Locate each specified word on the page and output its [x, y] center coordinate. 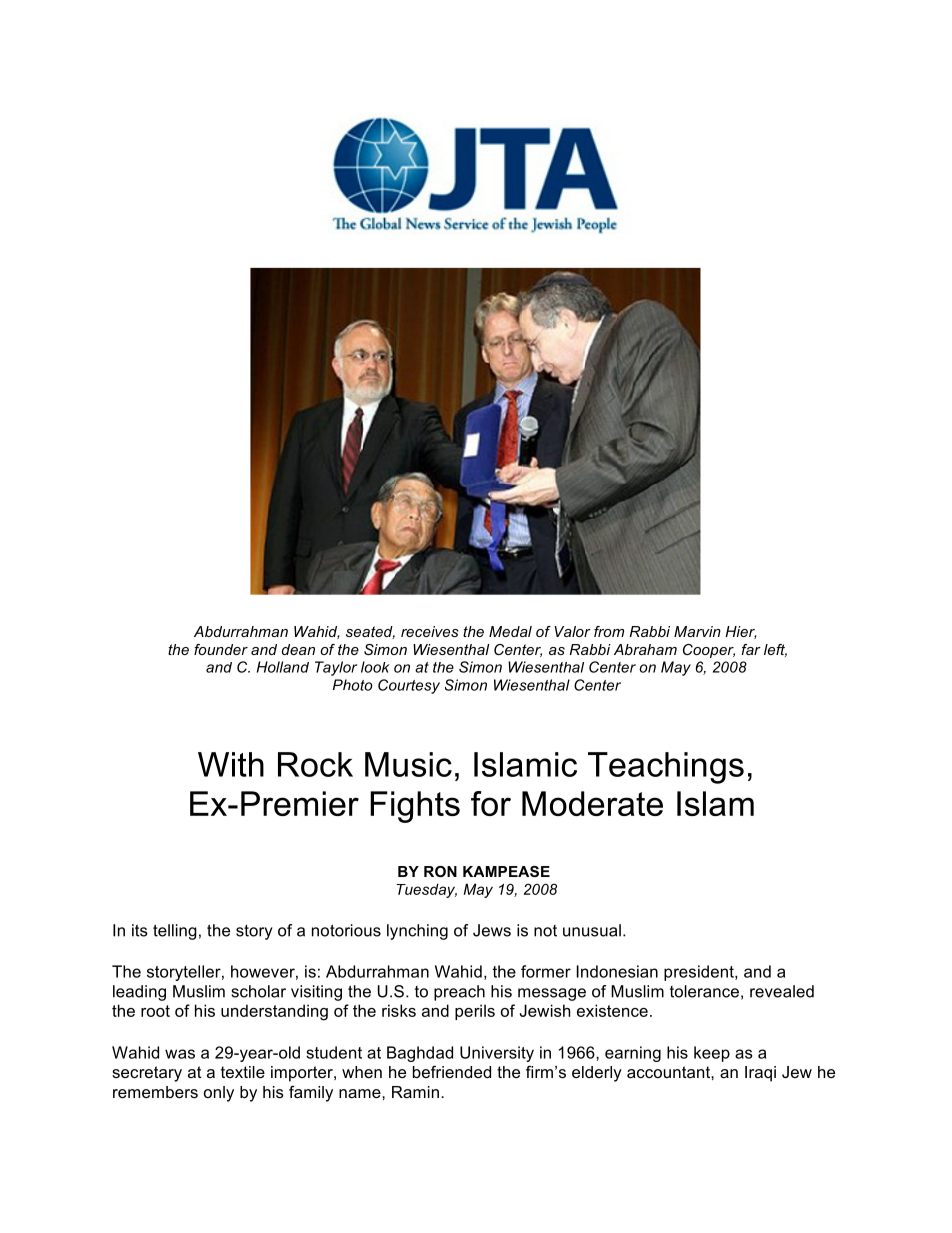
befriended [452, 1071]
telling [175, 932]
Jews [492, 930]
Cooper [709, 651]
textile [243, 1072]
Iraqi [760, 1074]
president [700, 973]
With [231, 764]
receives [430, 631]
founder [221, 649]
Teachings [666, 768]
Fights [415, 807]
